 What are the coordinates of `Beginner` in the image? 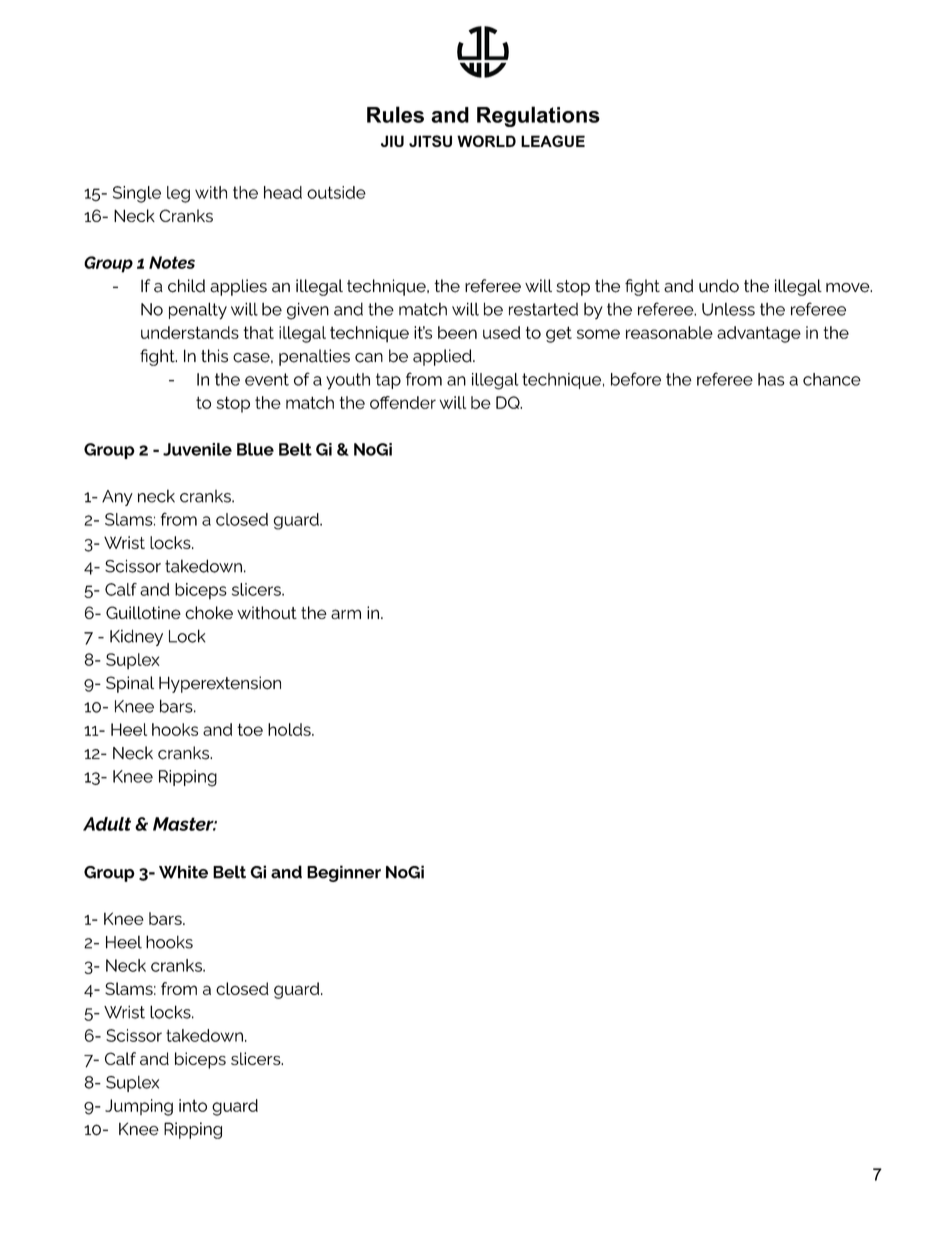 It's located at (344, 873).
